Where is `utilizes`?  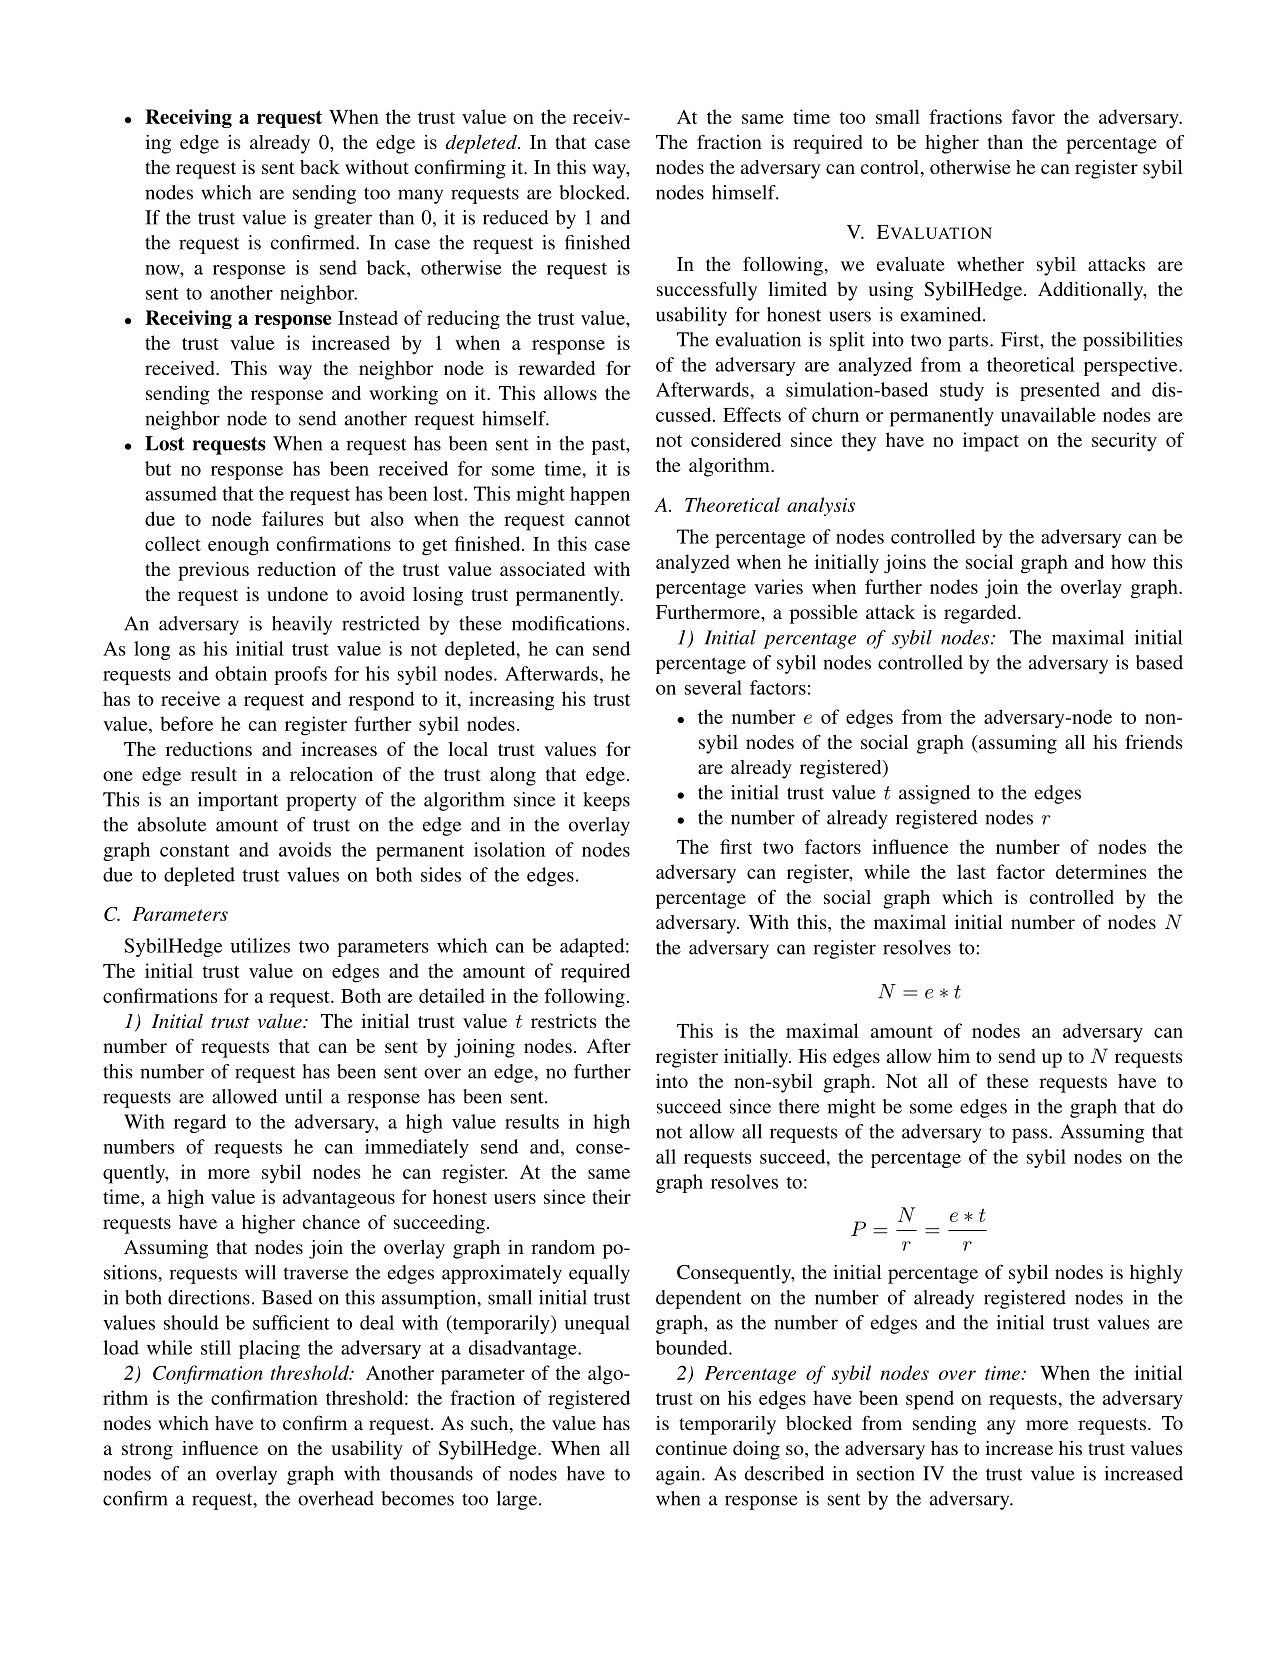
utilizes is located at coordinates (260, 945).
